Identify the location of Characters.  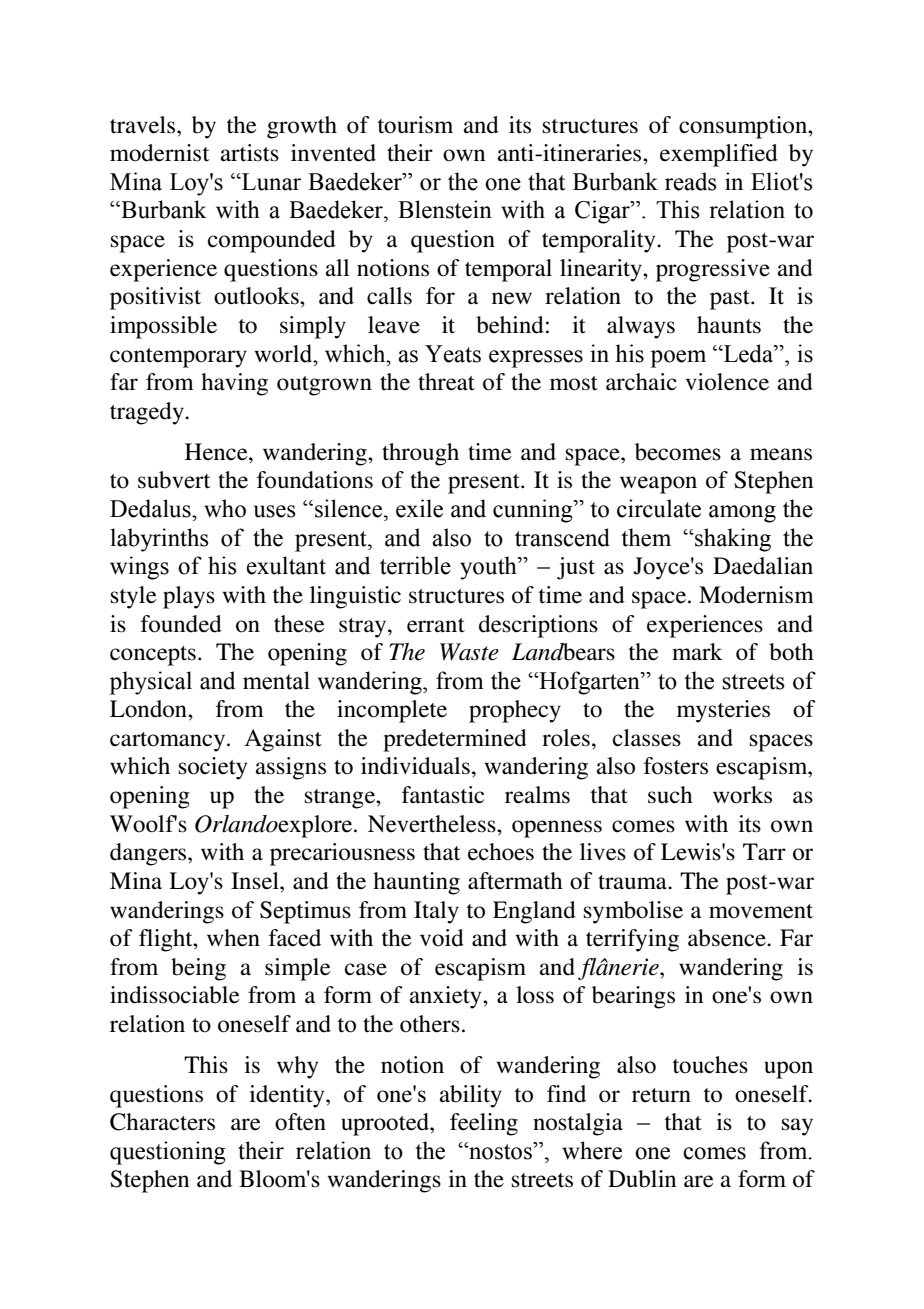
(162, 1122).
